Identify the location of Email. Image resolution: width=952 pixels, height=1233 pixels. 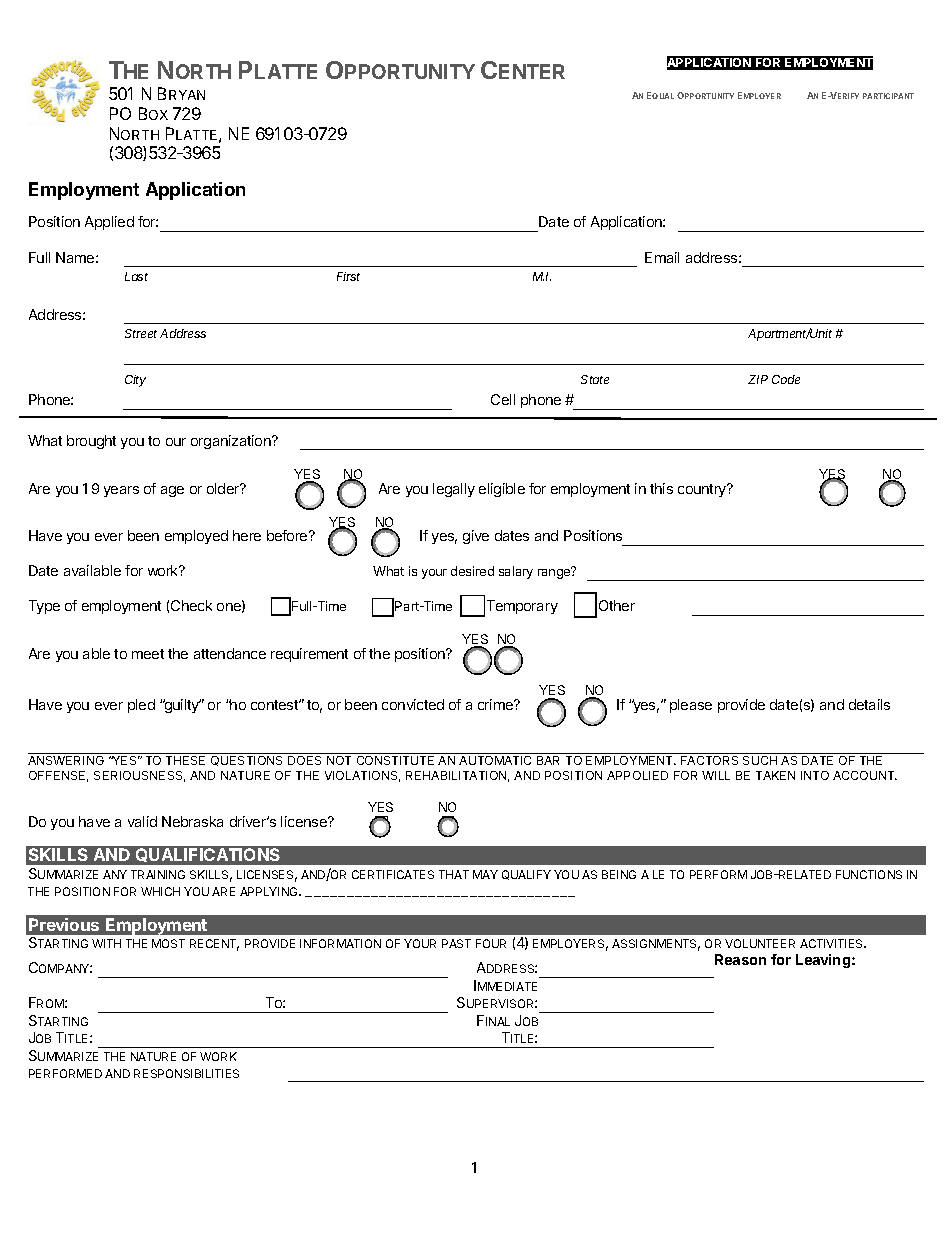
(662, 257).
